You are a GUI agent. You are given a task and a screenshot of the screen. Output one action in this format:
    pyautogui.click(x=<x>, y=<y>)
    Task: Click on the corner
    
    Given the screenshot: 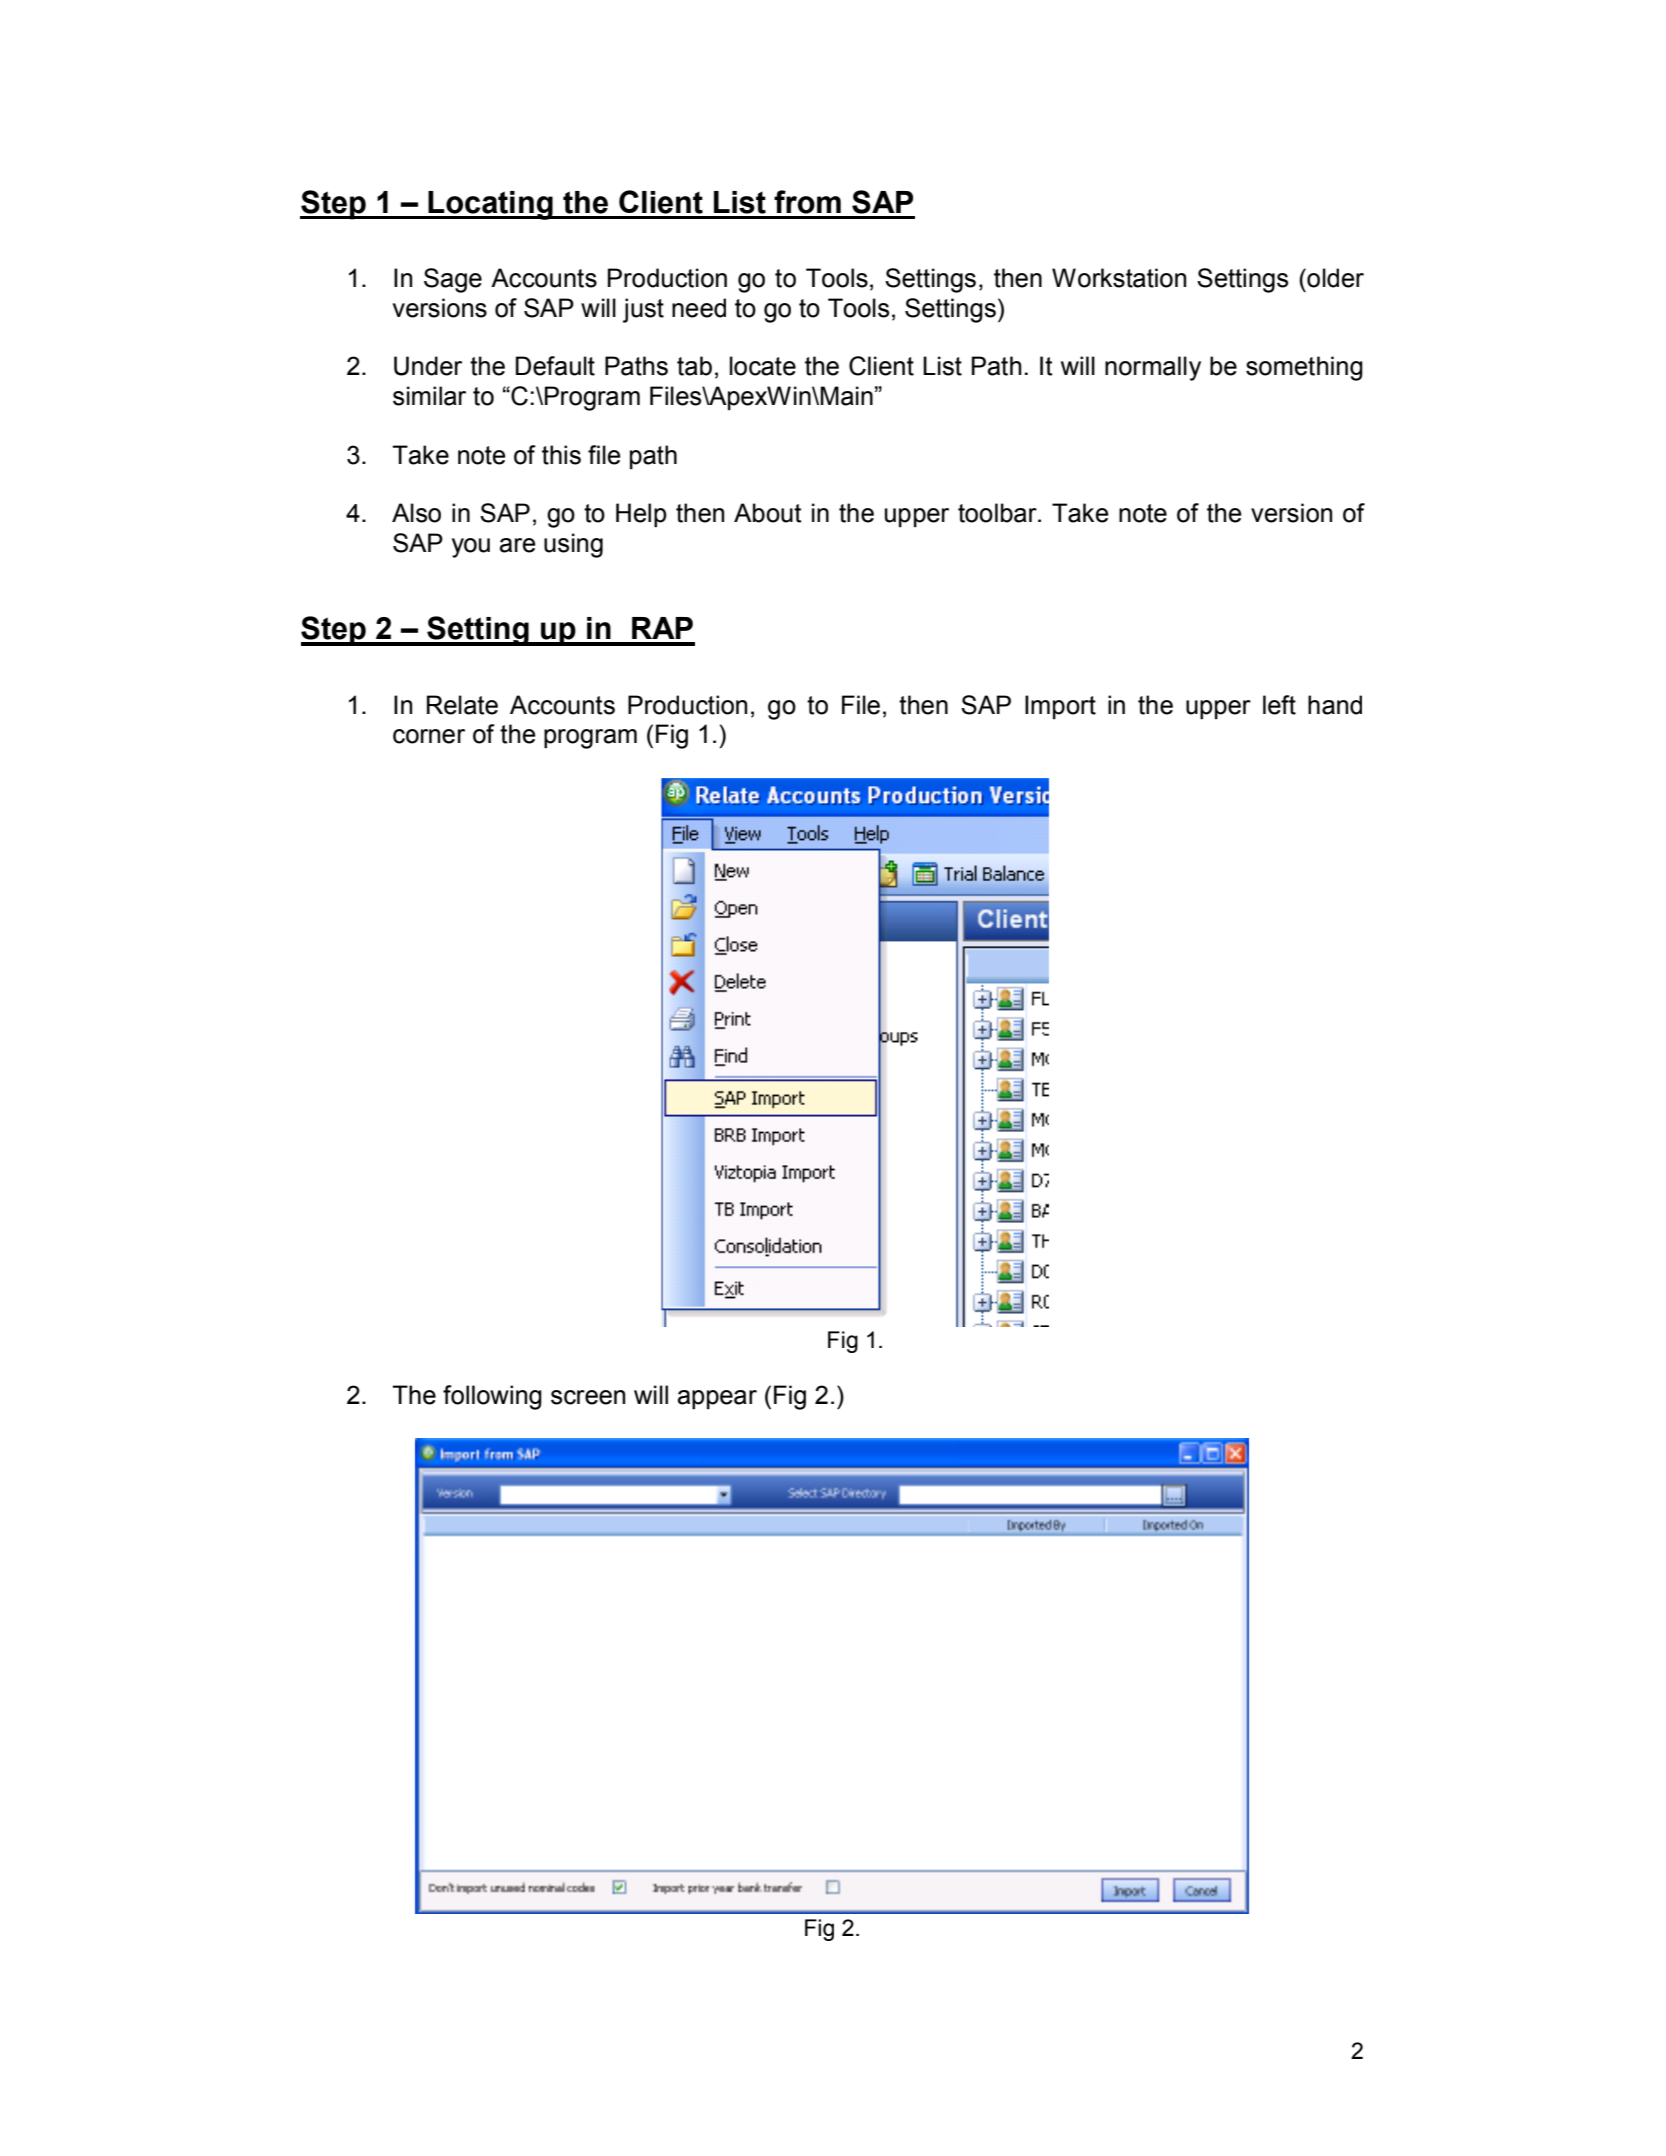 What is the action you would take?
    pyautogui.click(x=429, y=736)
